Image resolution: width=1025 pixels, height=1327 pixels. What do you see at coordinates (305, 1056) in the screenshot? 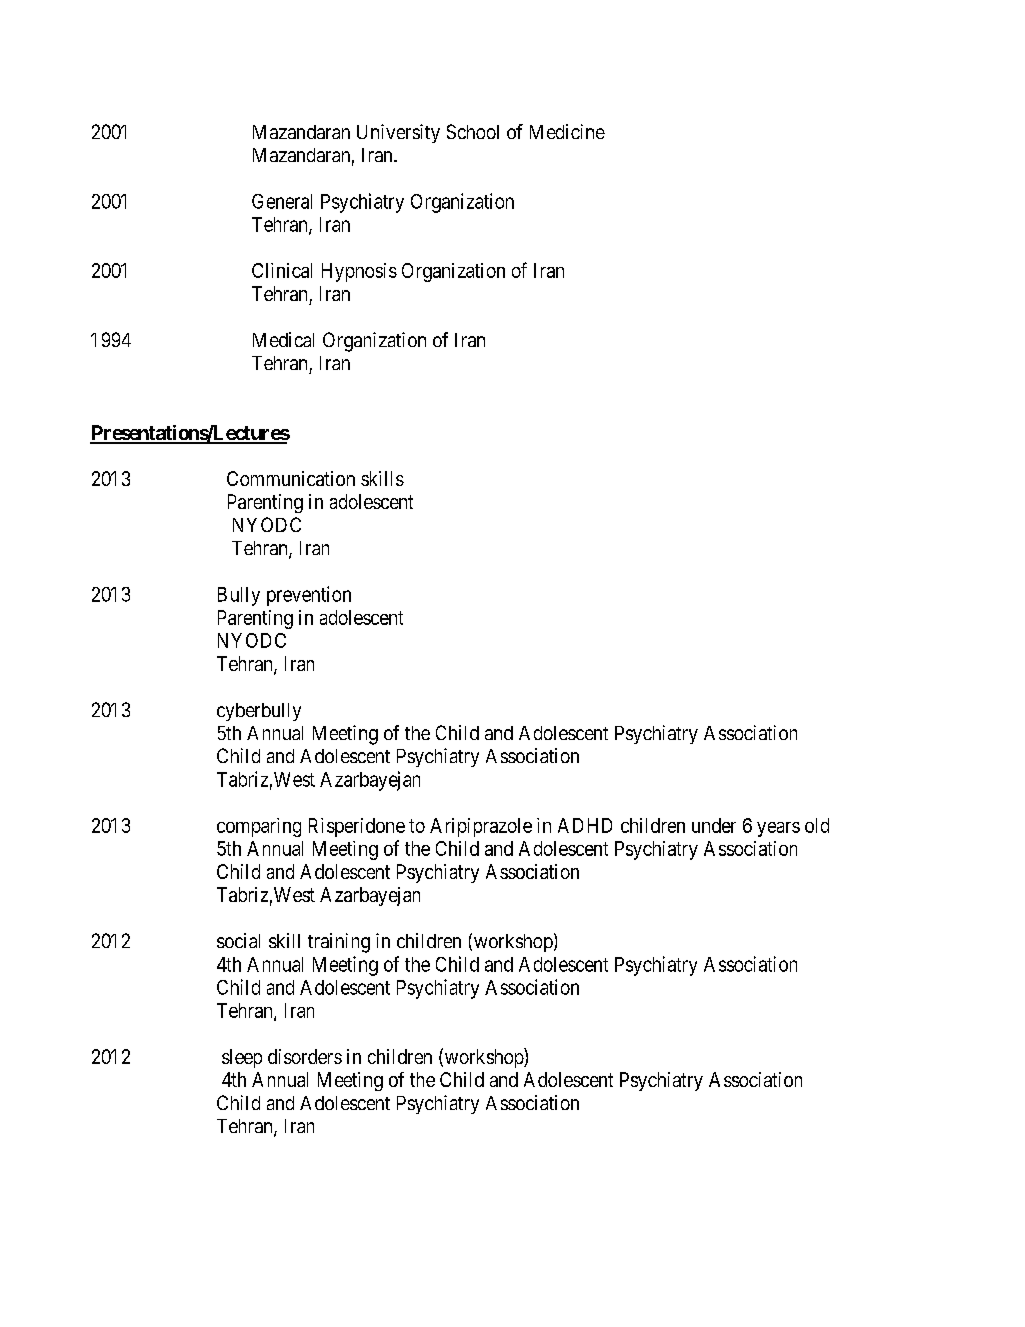
I see `disorders` at bounding box center [305, 1056].
